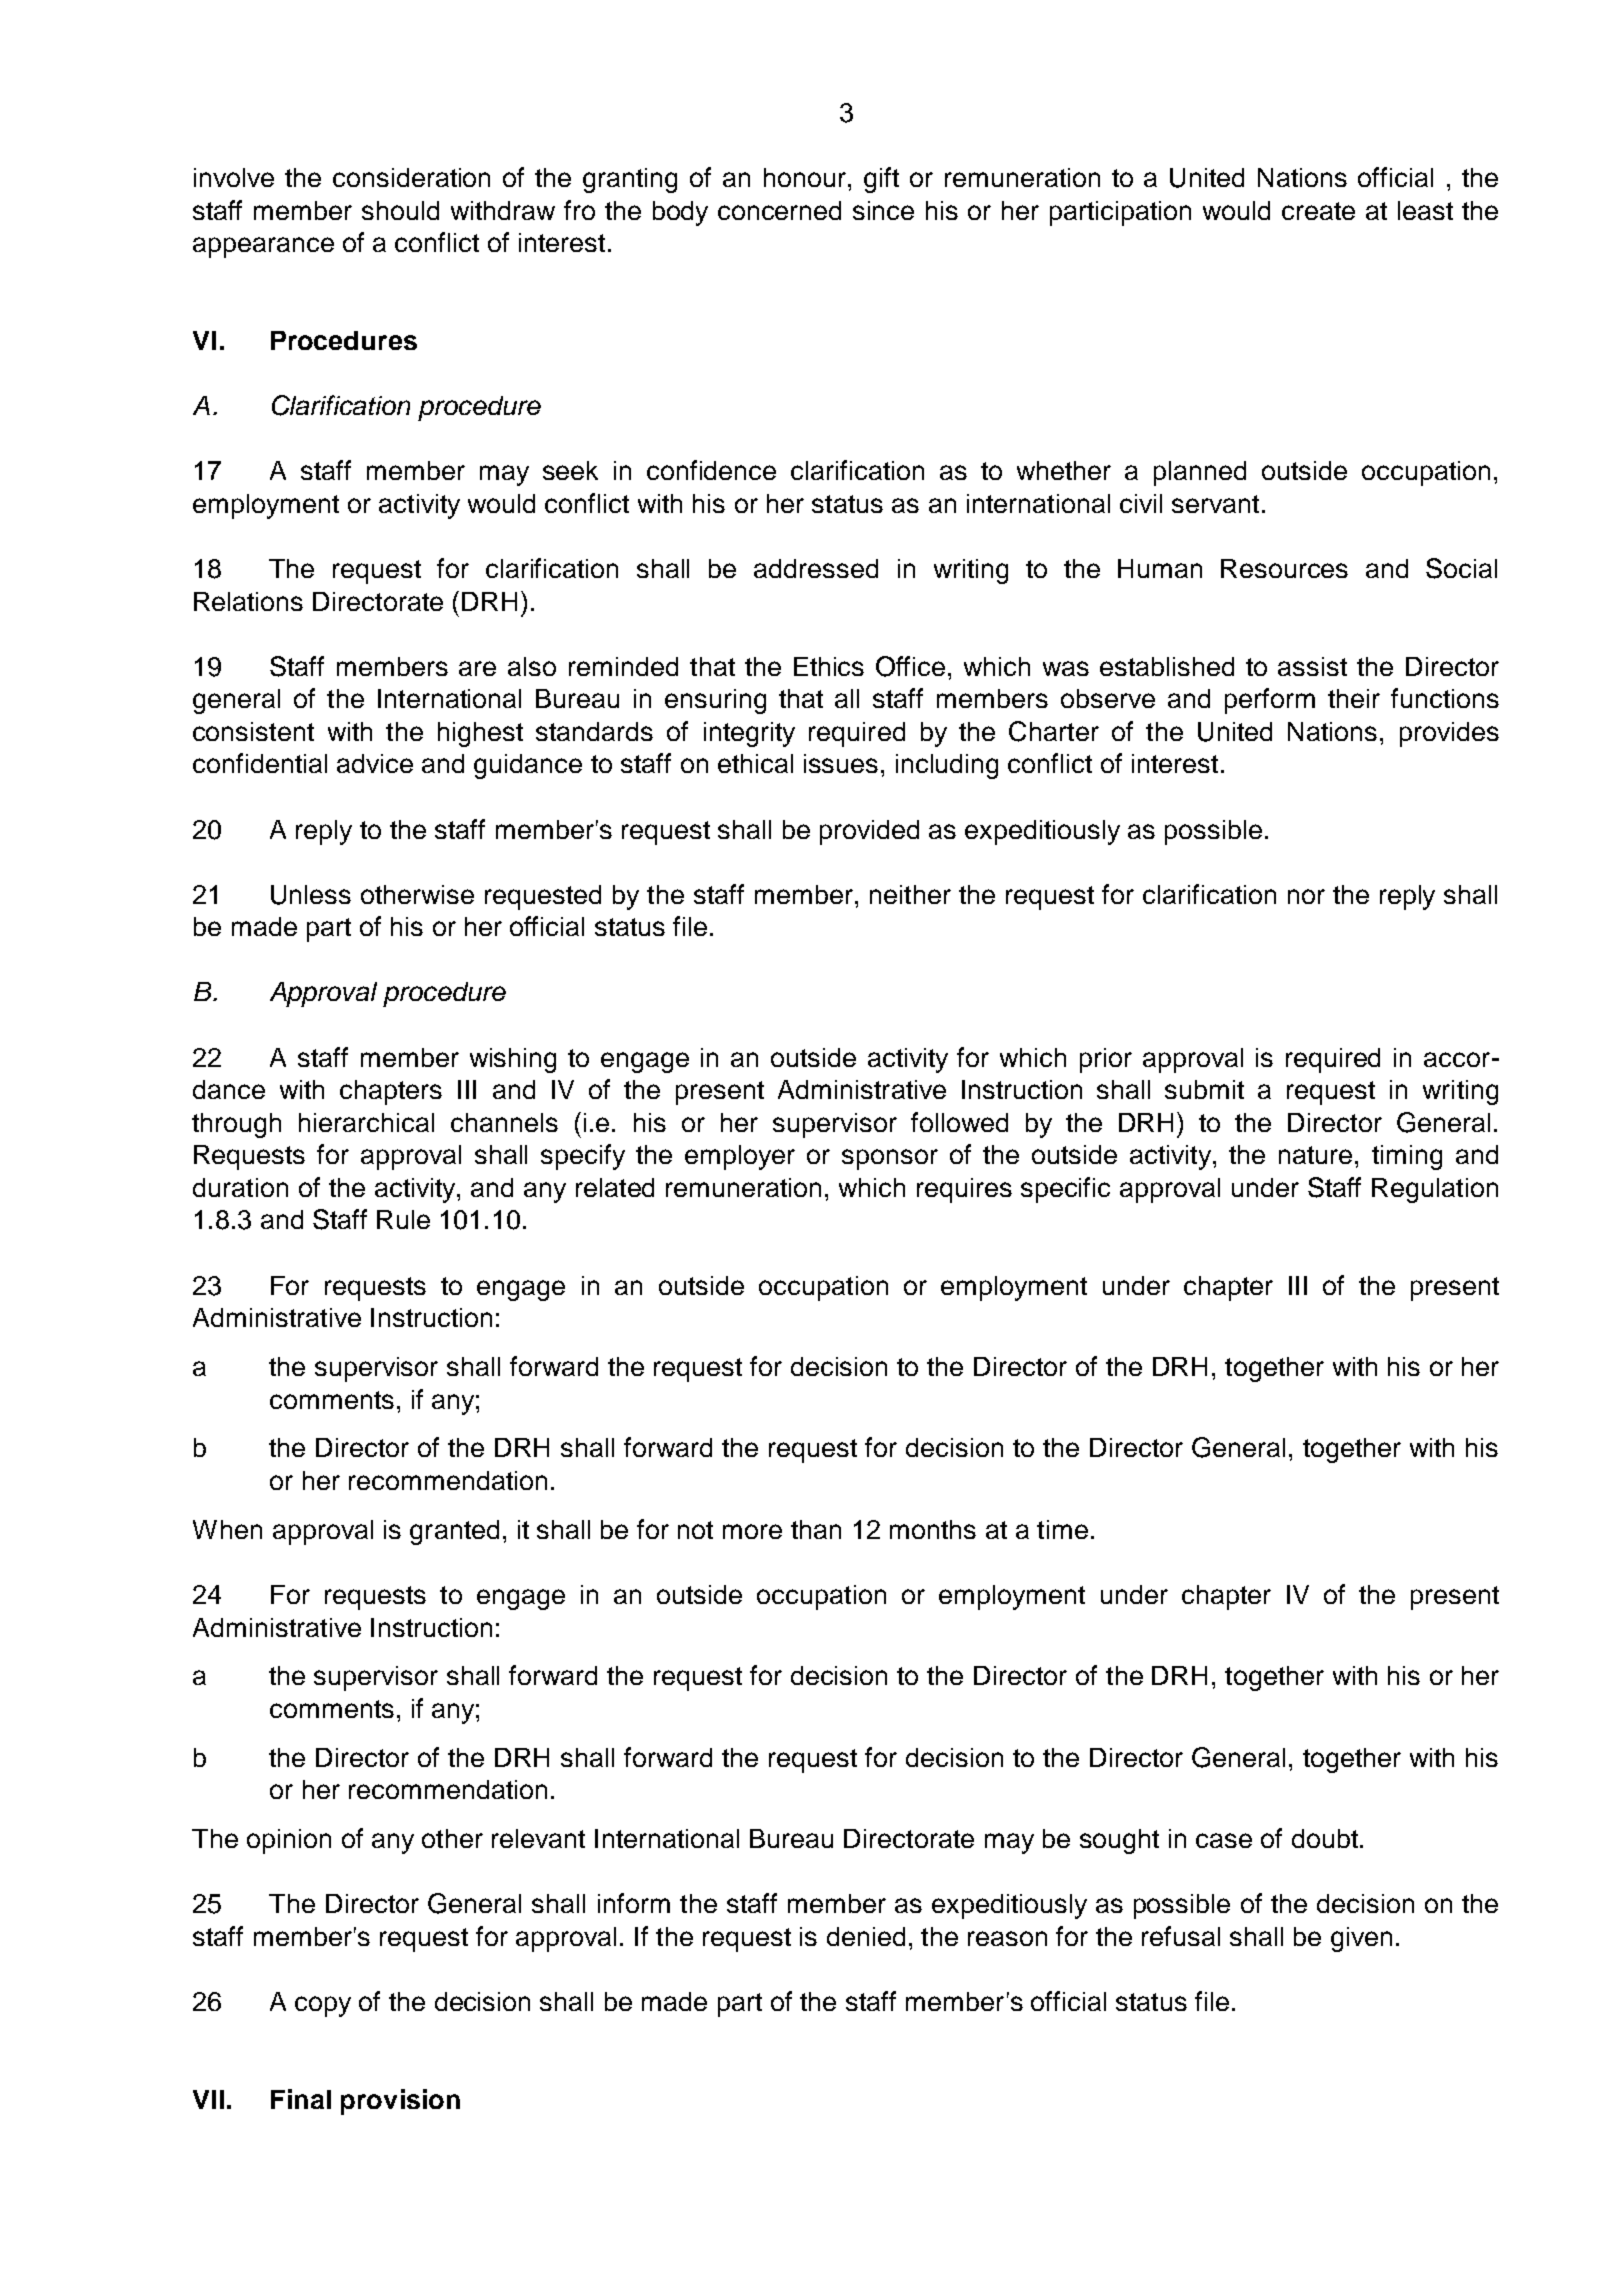 This screenshot has height=2285, width=1615. I want to click on copy, so click(323, 2006).
